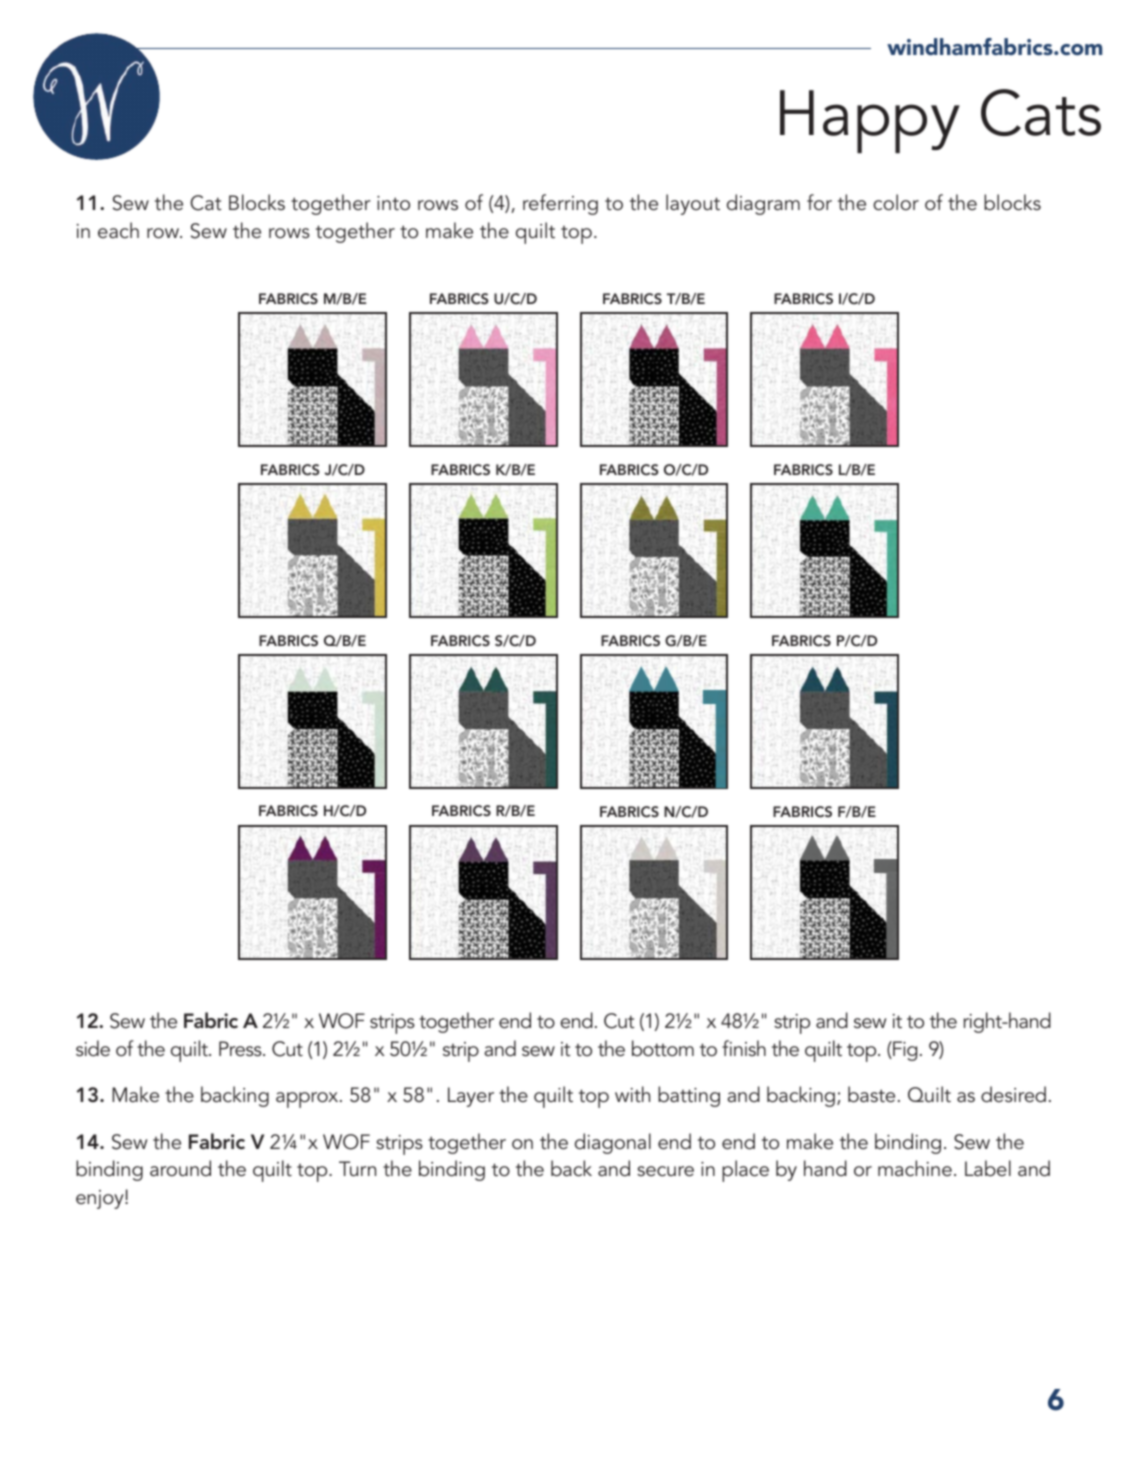  What do you see at coordinates (560, 204) in the image?
I see `referring` at bounding box center [560, 204].
